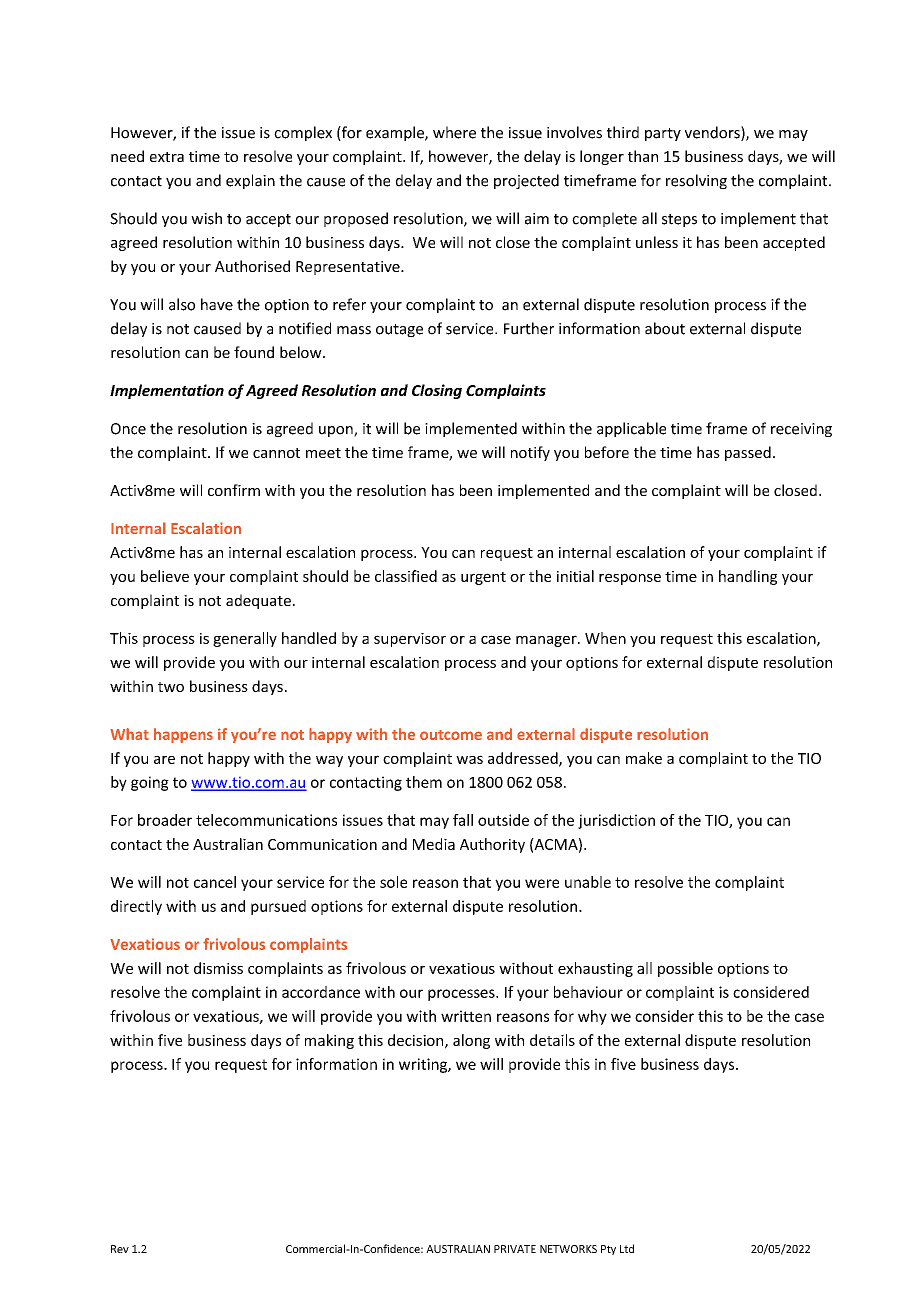 This page has height=1308, width=924. Describe the element at coordinates (254, 352) in the page. I see `found` at that location.
